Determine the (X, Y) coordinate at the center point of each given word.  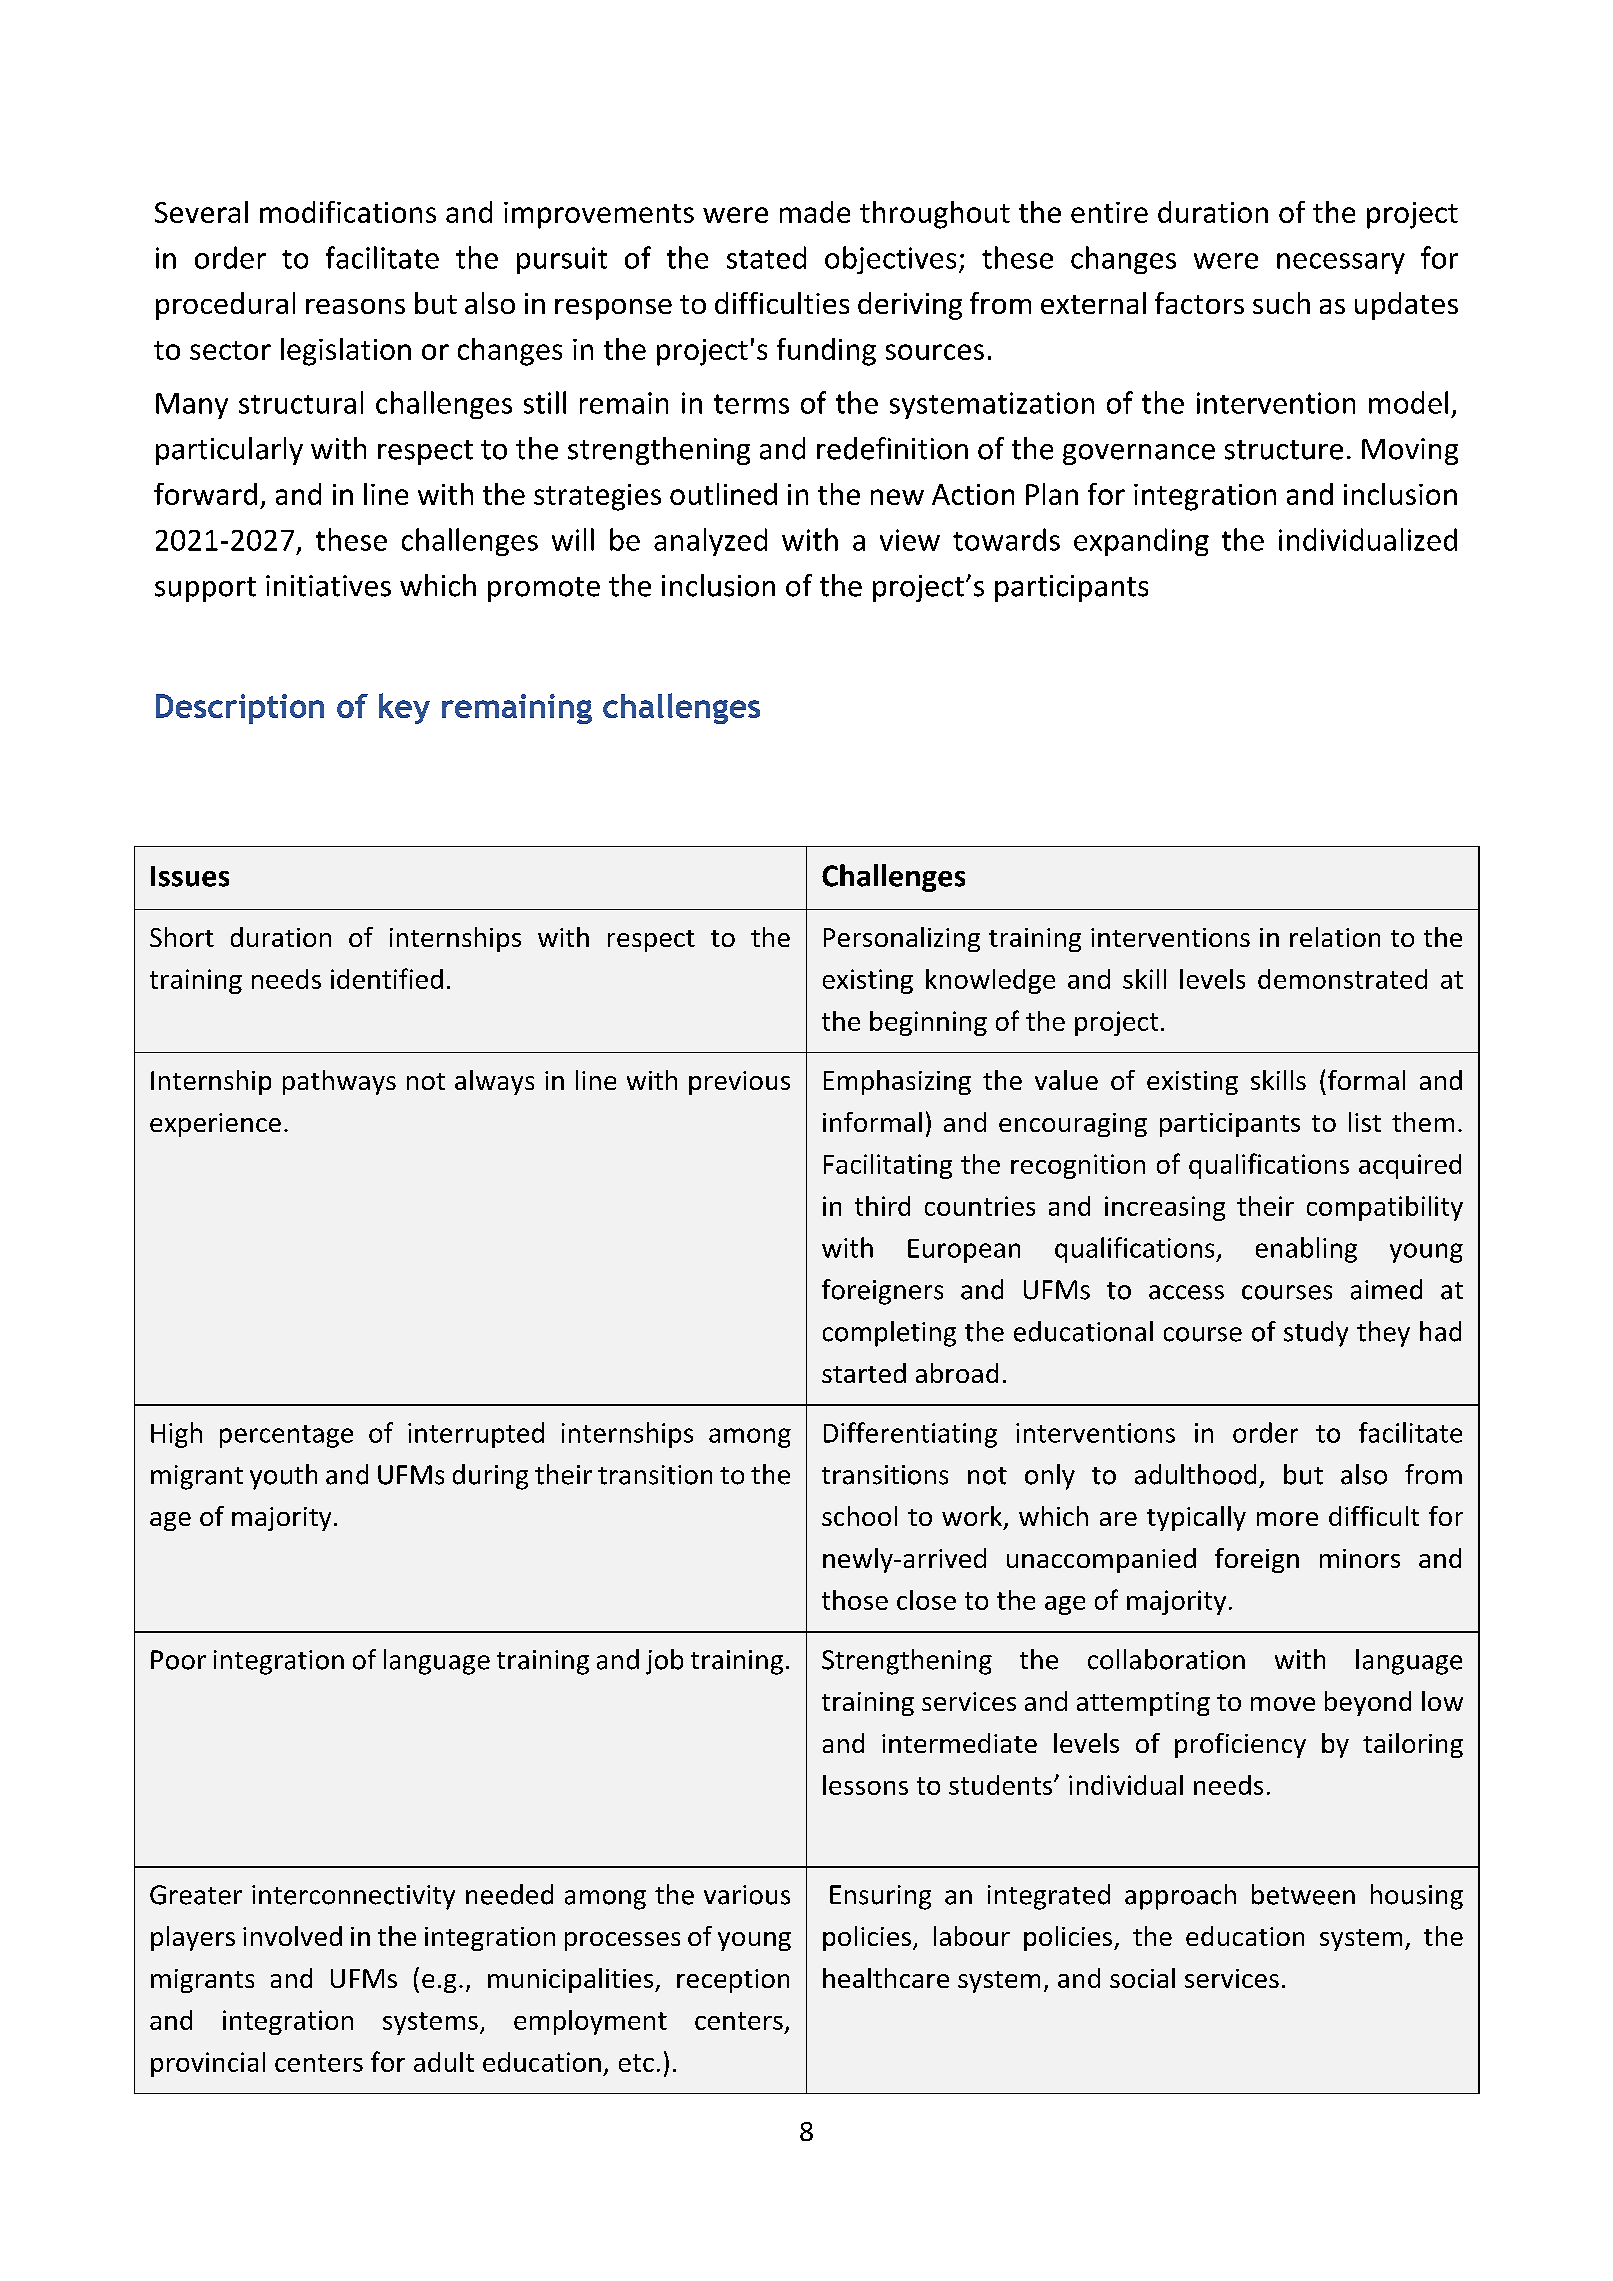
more (1287, 1519)
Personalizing (902, 939)
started (864, 1373)
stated (766, 257)
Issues (190, 876)
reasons (355, 306)
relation (1335, 937)
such (1281, 303)
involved (292, 1936)
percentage (286, 1436)
